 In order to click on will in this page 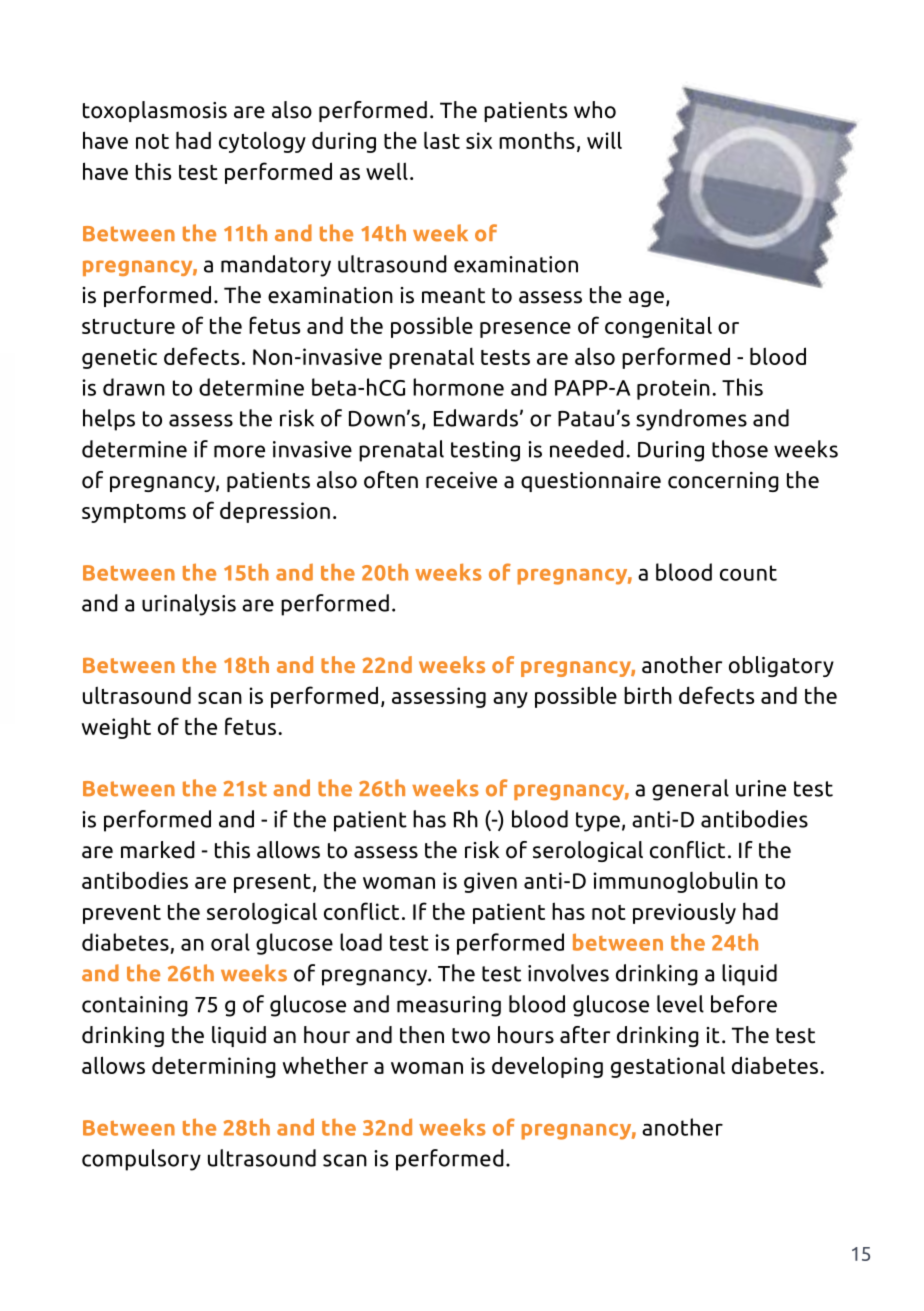, I will do `click(604, 140)`.
